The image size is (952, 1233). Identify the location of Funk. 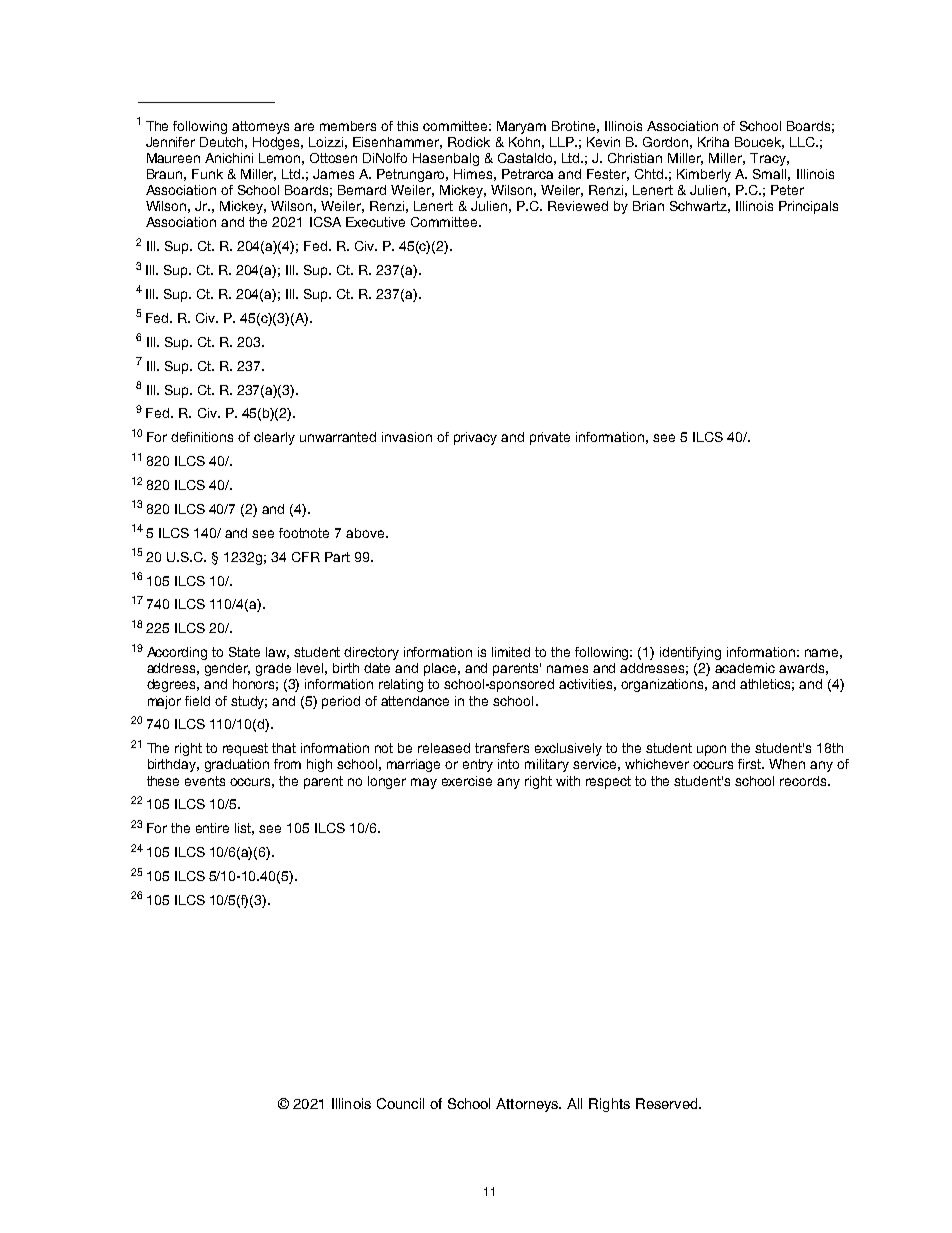
(207, 174).
